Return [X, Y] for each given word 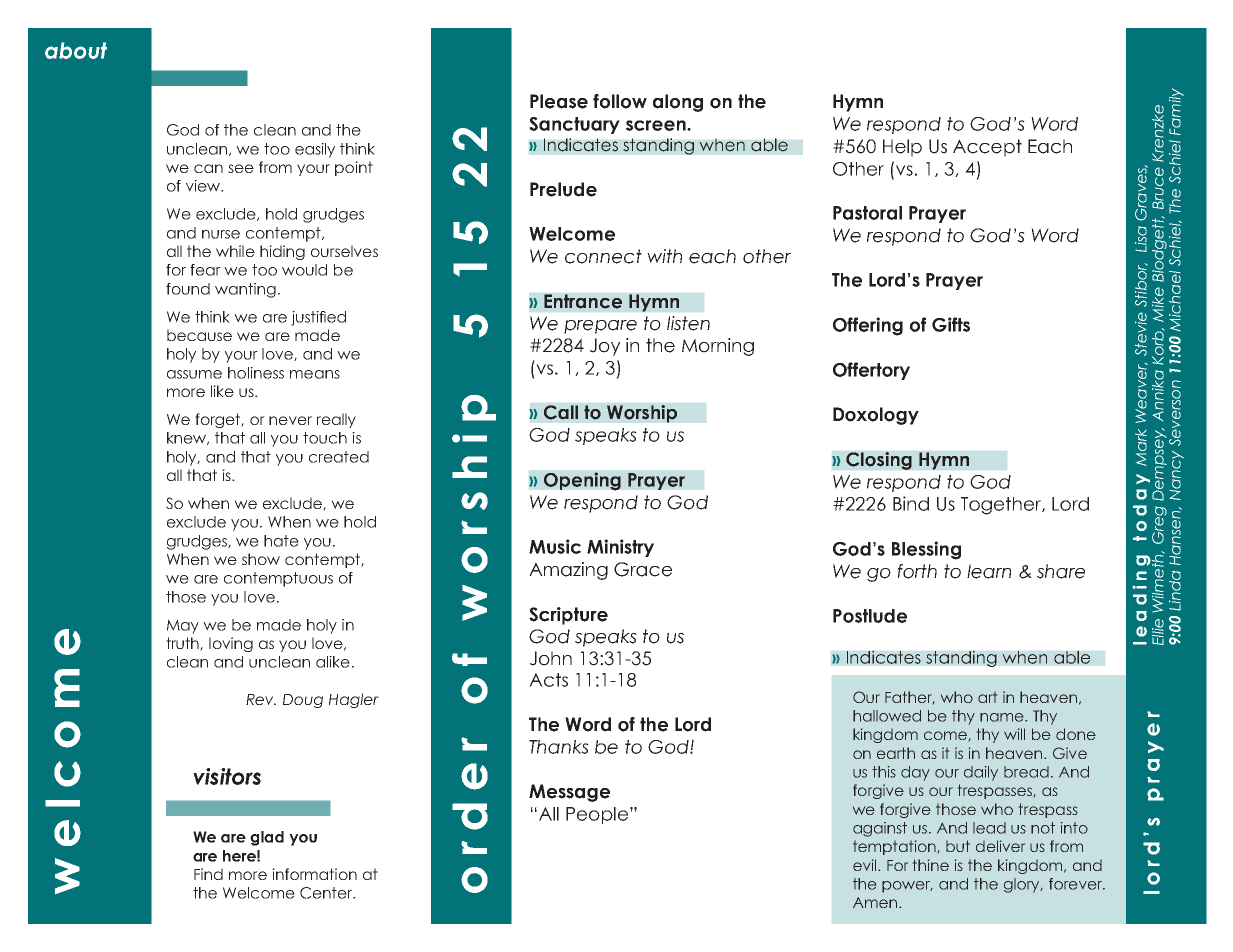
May [183, 626]
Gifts [951, 324]
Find [208, 874]
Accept [987, 148]
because [199, 335]
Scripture [568, 616]
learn [989, 571]
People [597, 815]
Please [559, 101]
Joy [605, 347]
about [76, 50]
